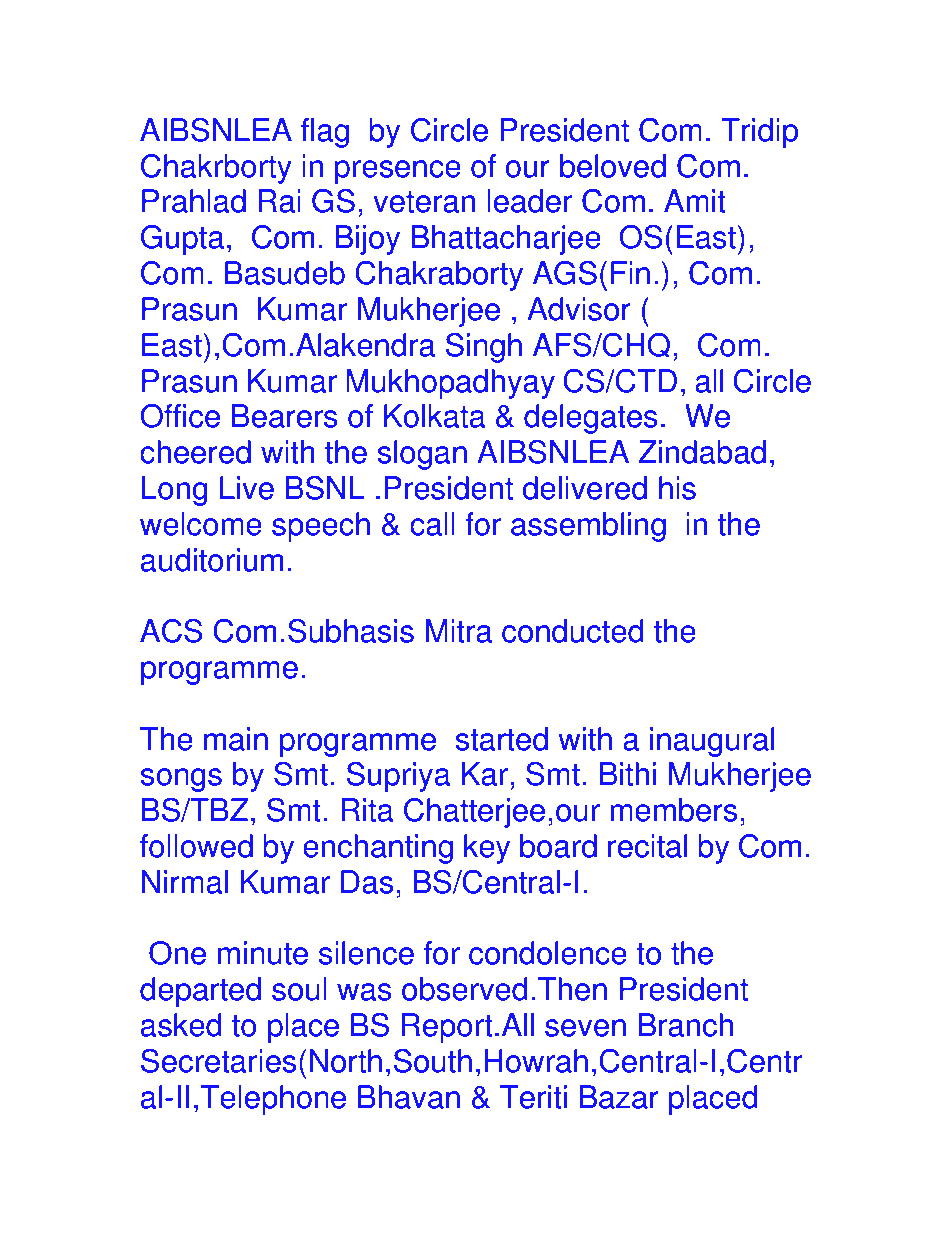 This screenshot has height=1233, width=952. What do you see at coordinates (712, 742) in the screenshot?
I see `inaugural` at bounding box center [712, 742].
